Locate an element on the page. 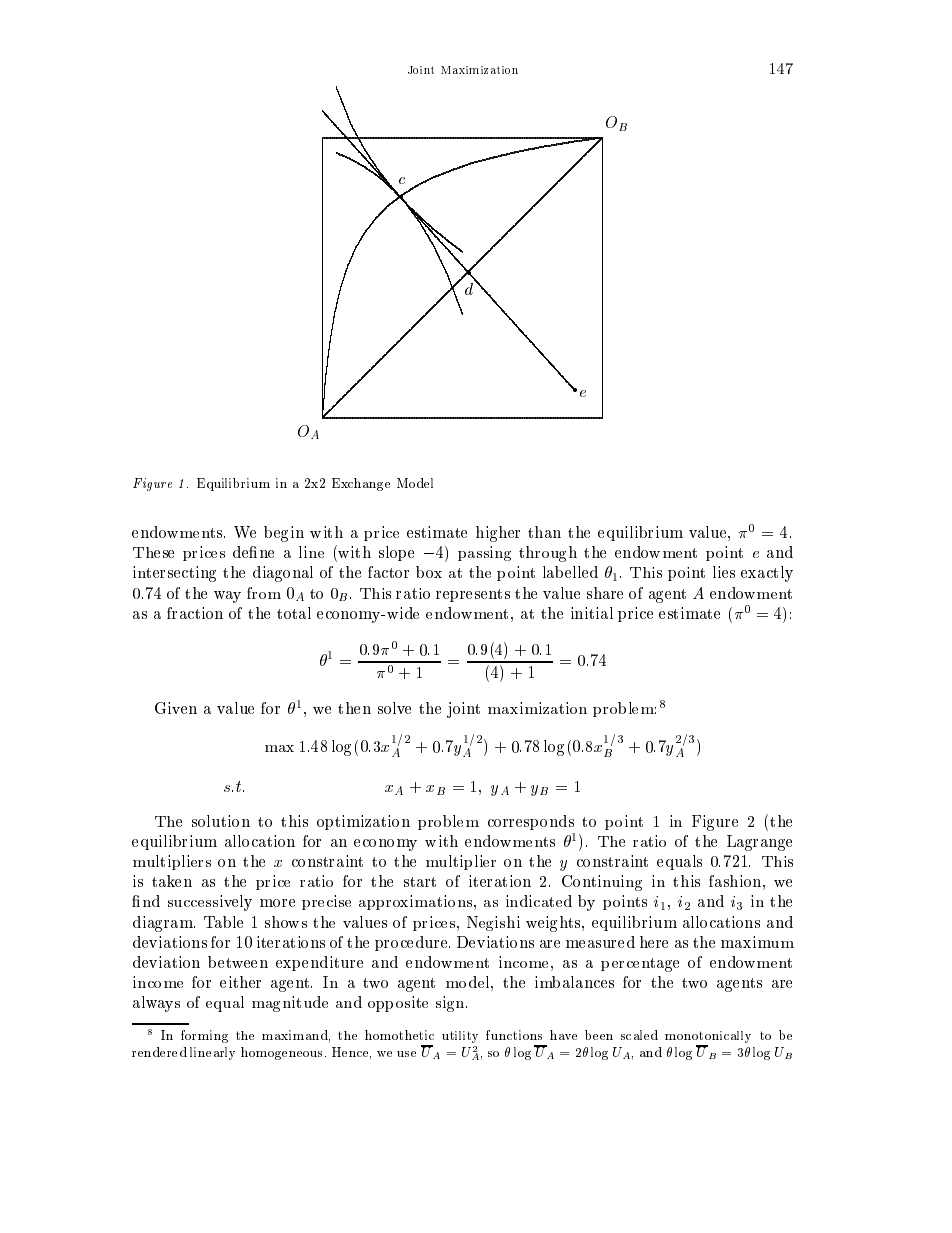 The image size is (952, 1233). utility is located at coordinates (460, 1037).
